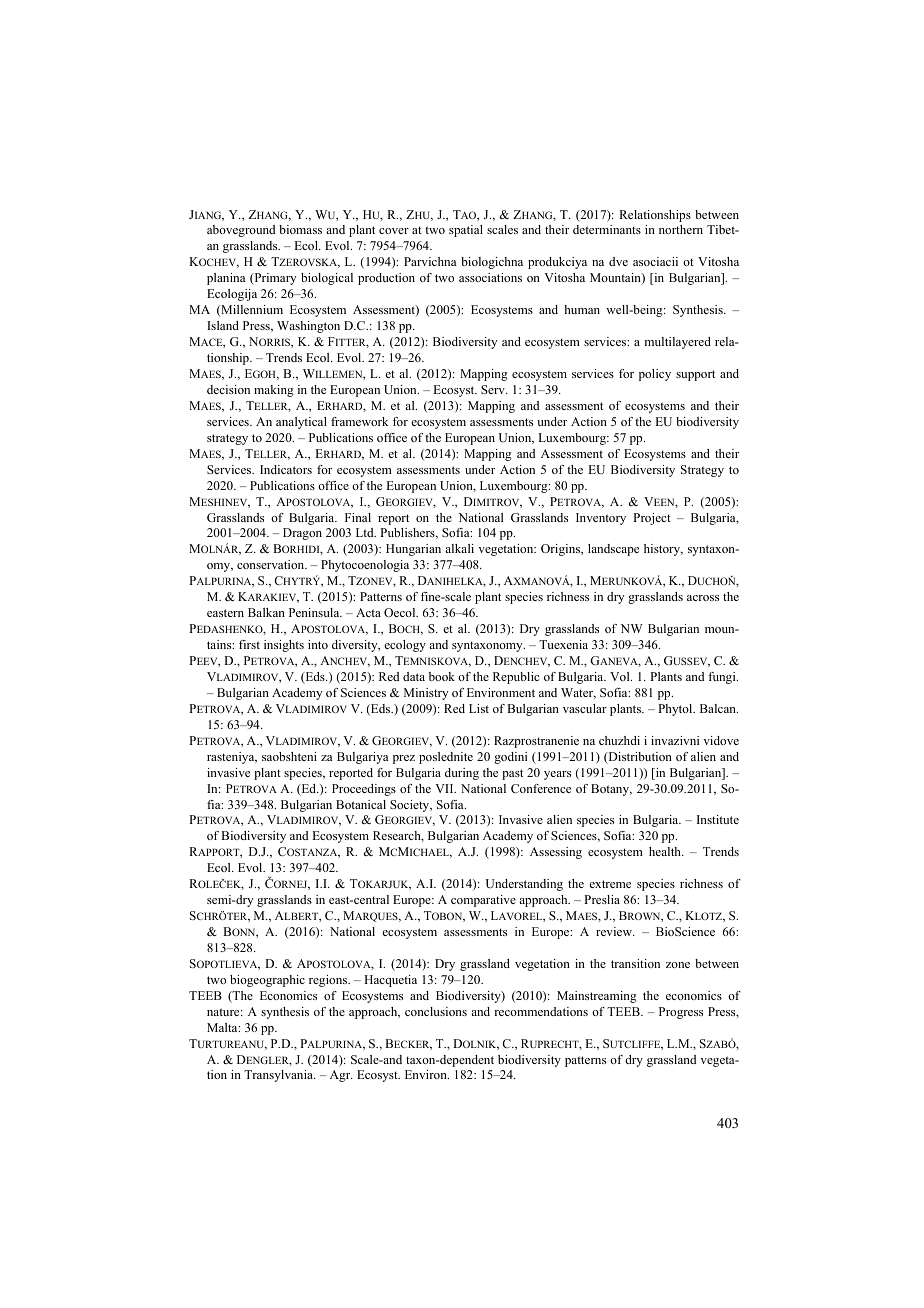  Describe the element at coordinates (300, 229) in the screenshot. I see `biomass` at that location.
